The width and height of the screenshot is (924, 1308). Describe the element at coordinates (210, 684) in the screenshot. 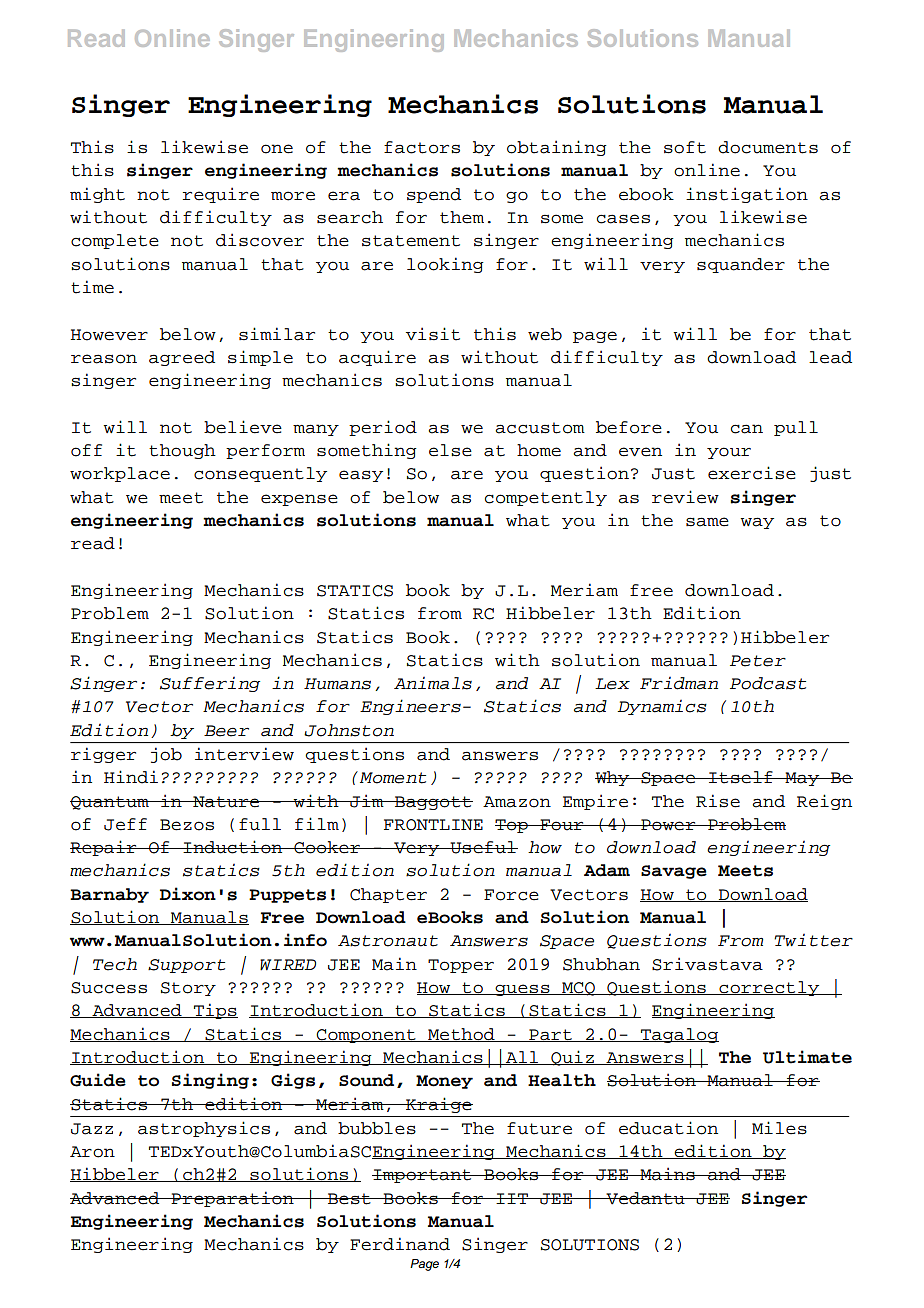

I see `Suffering` at that location.
